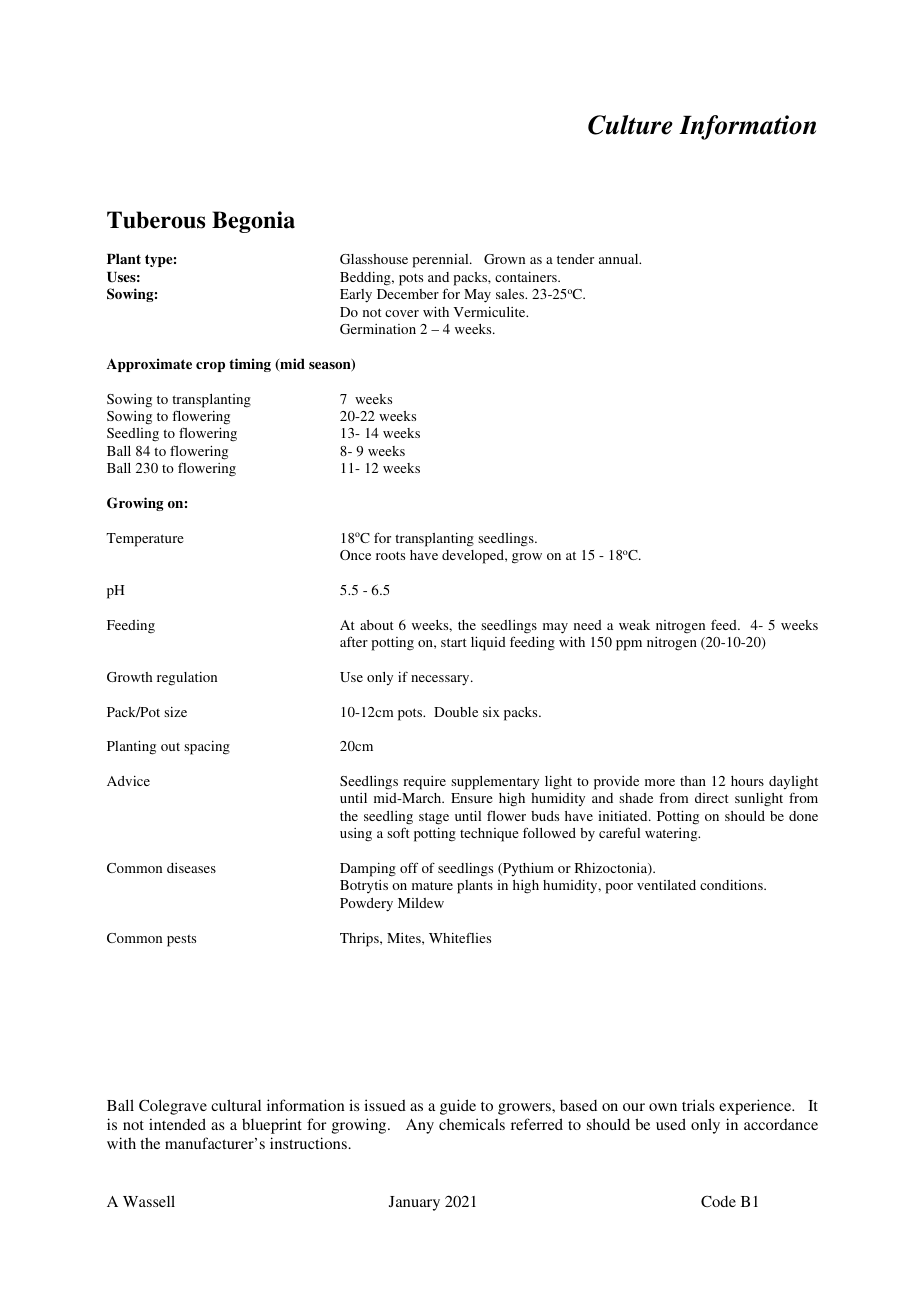 This screenshot has height=1308, width=924. I want to click on intended, so click(177, 1124).
